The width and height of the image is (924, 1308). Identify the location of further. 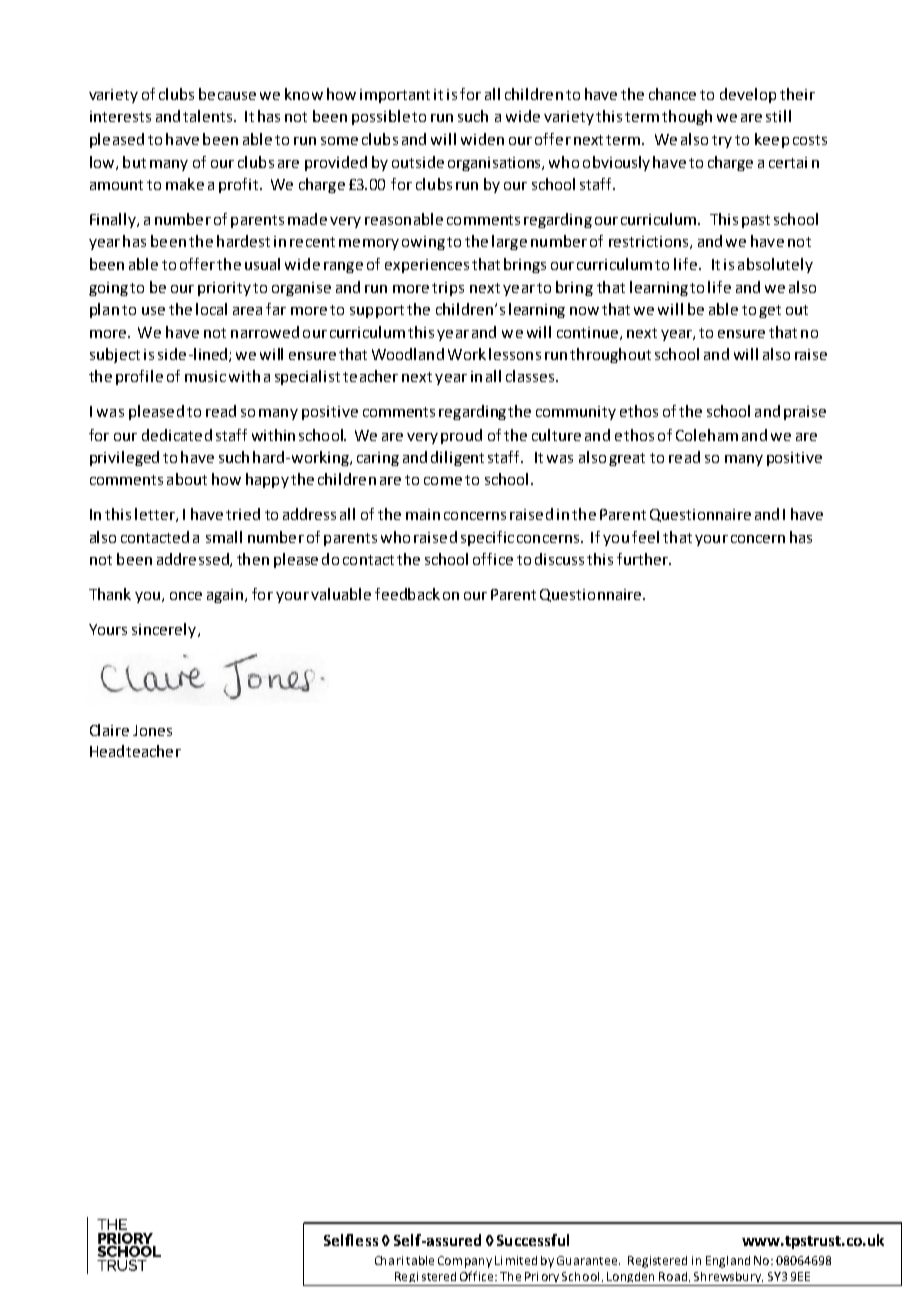
(643, 559).
